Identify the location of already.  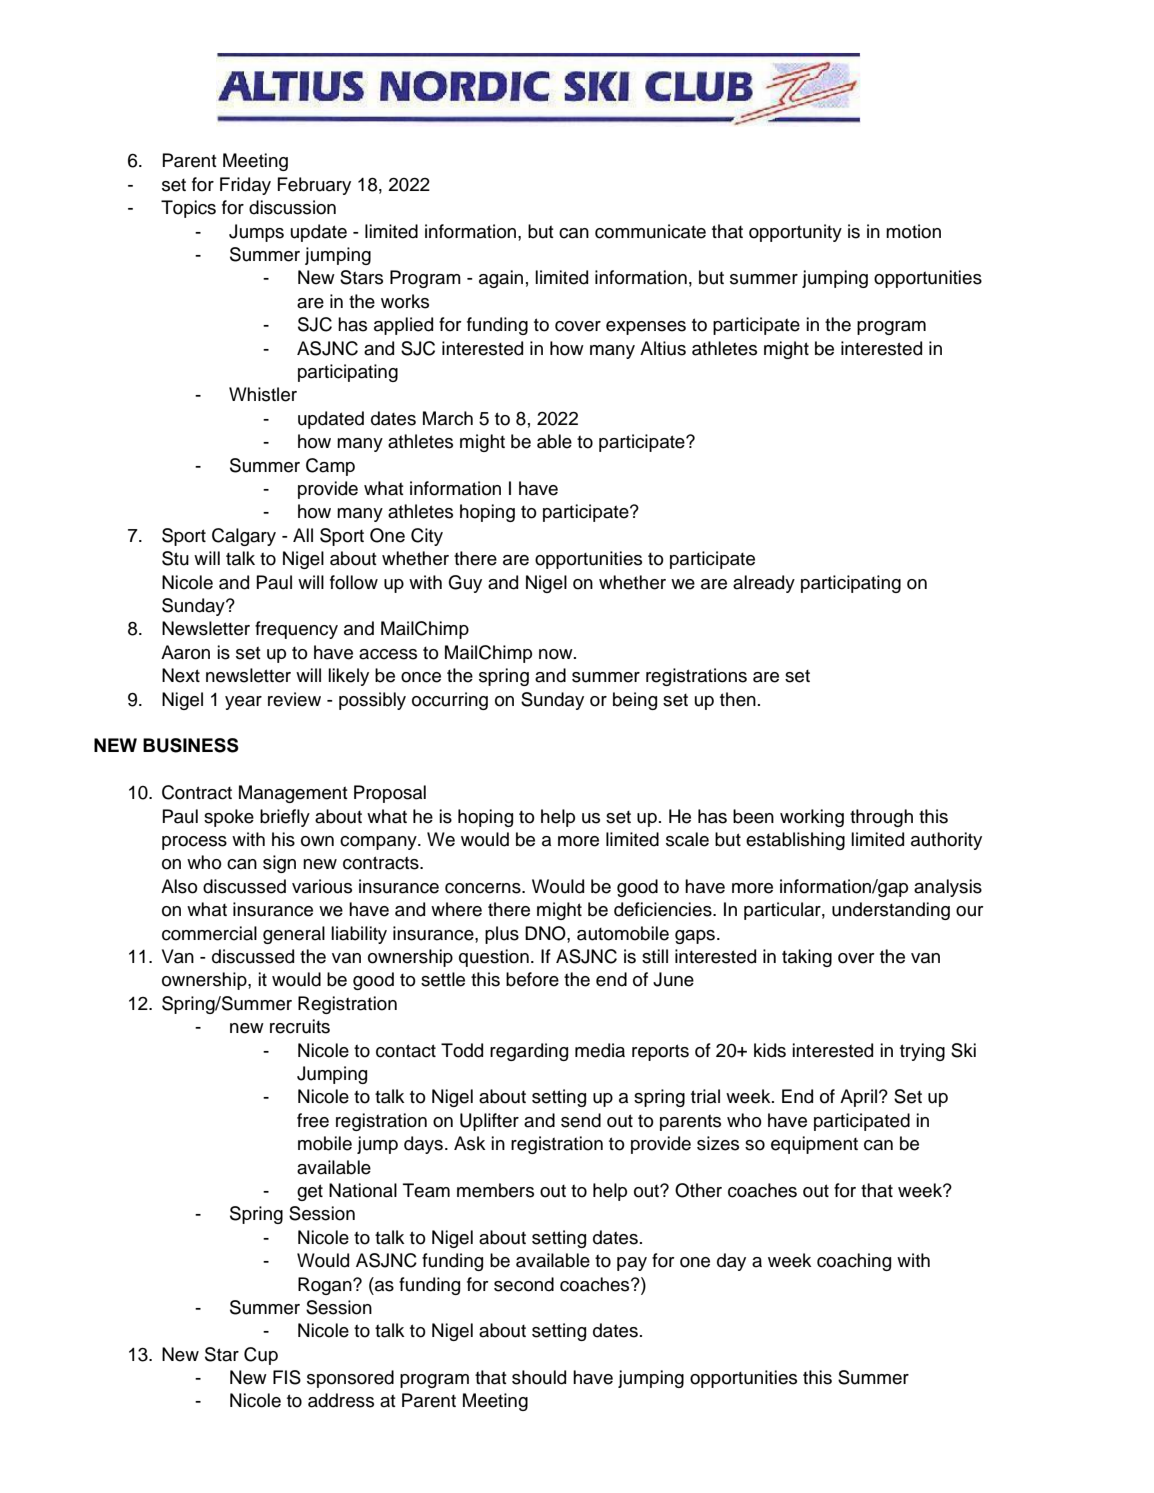
(764, 584).
